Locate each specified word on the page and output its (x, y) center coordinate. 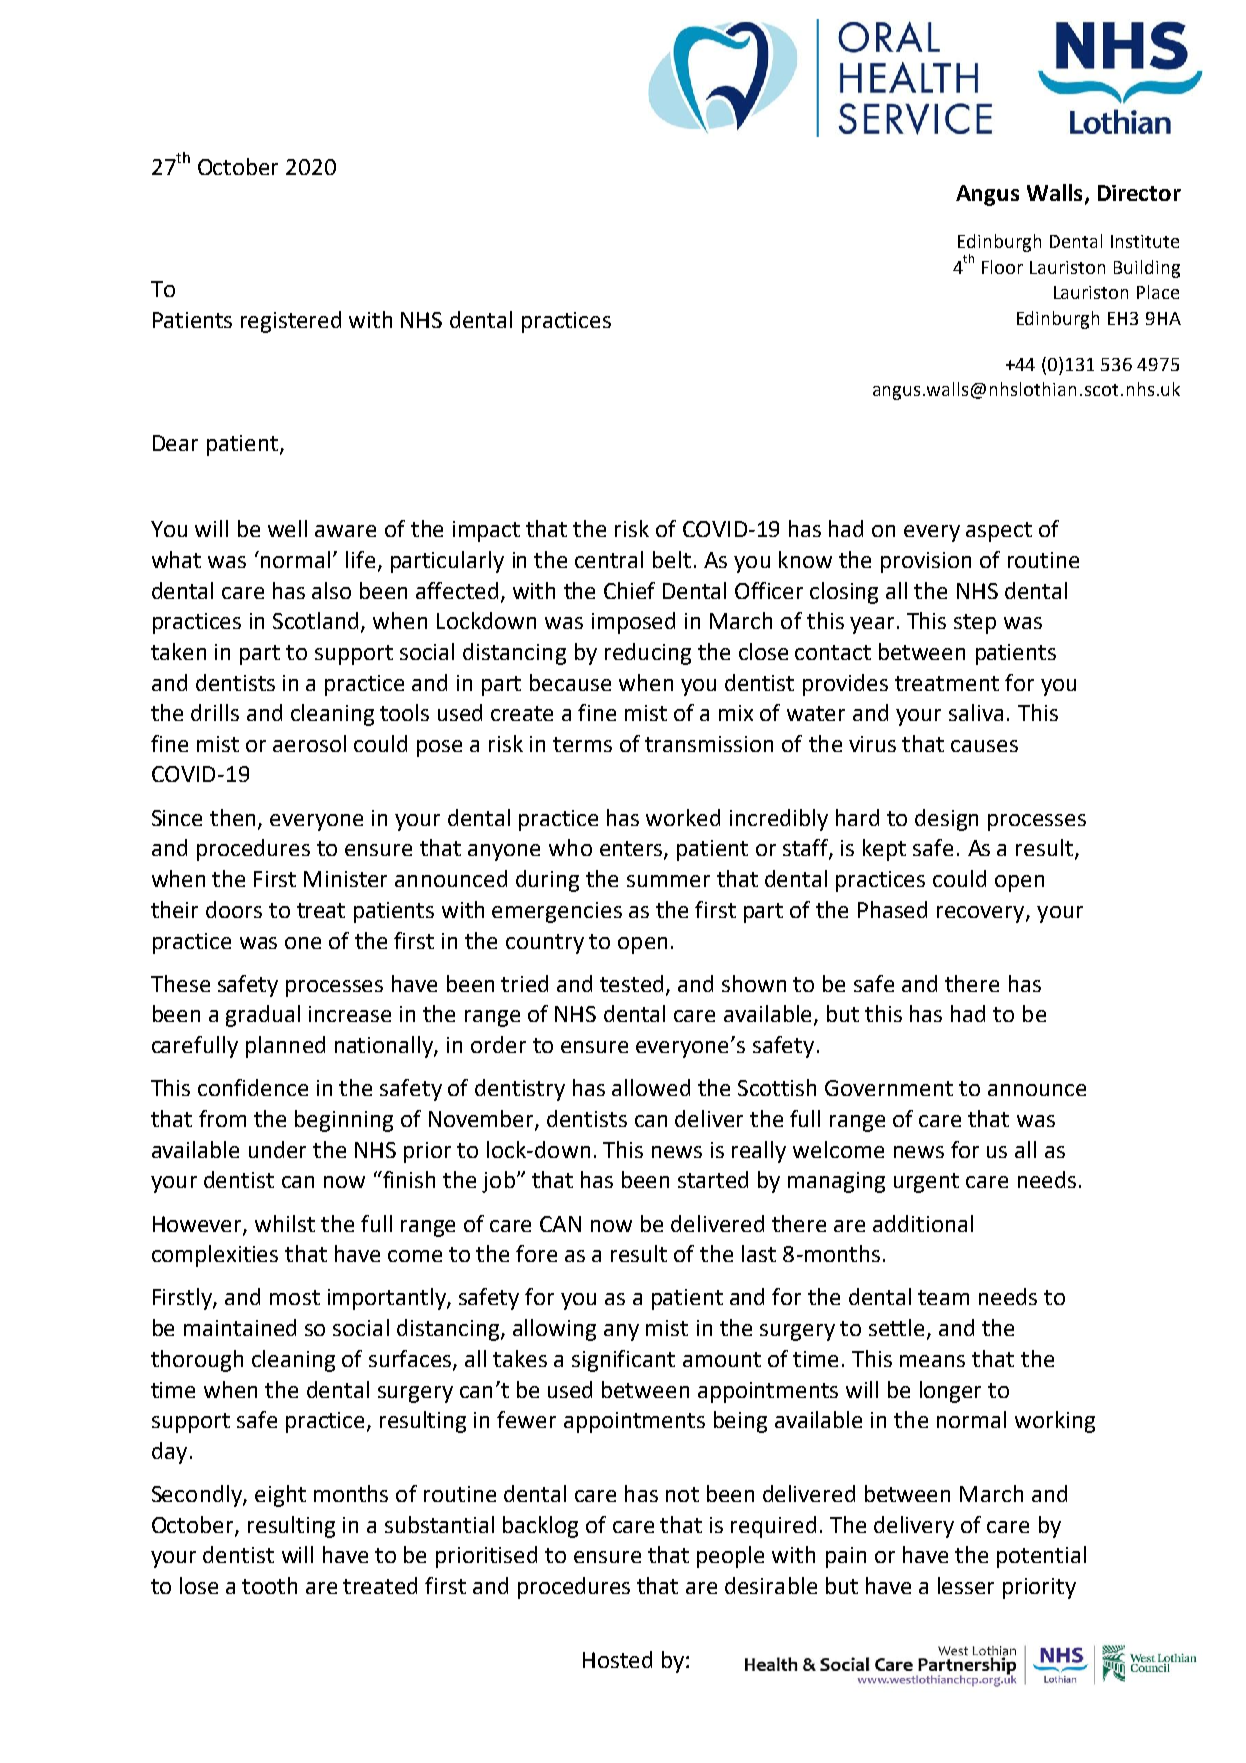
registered (291, 322)
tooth (269, 1585)
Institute (1145, 241)
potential (1041, 1557)
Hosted (617, 1659)
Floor (1002, 267)
